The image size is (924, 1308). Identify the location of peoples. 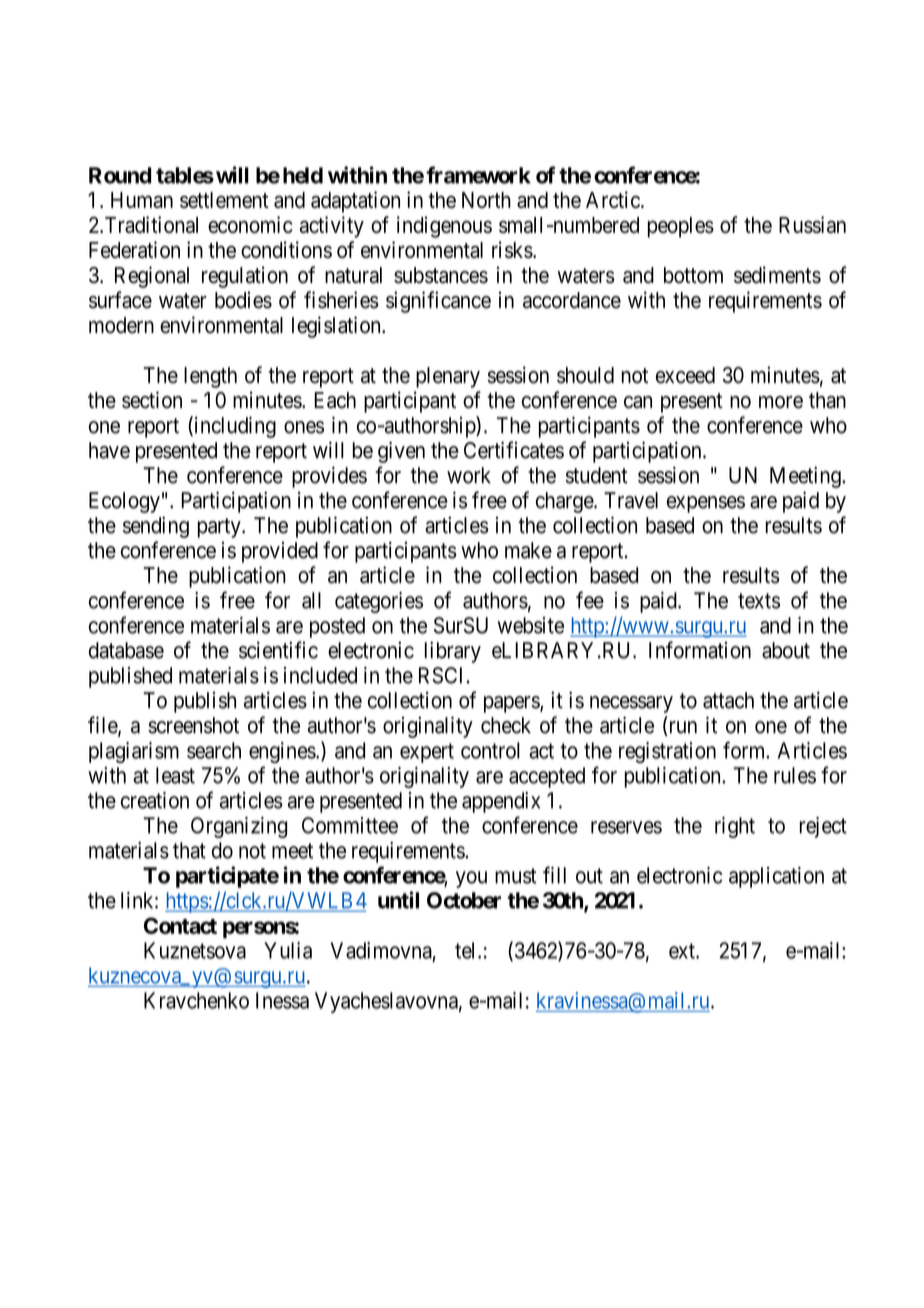
(681, 227).
